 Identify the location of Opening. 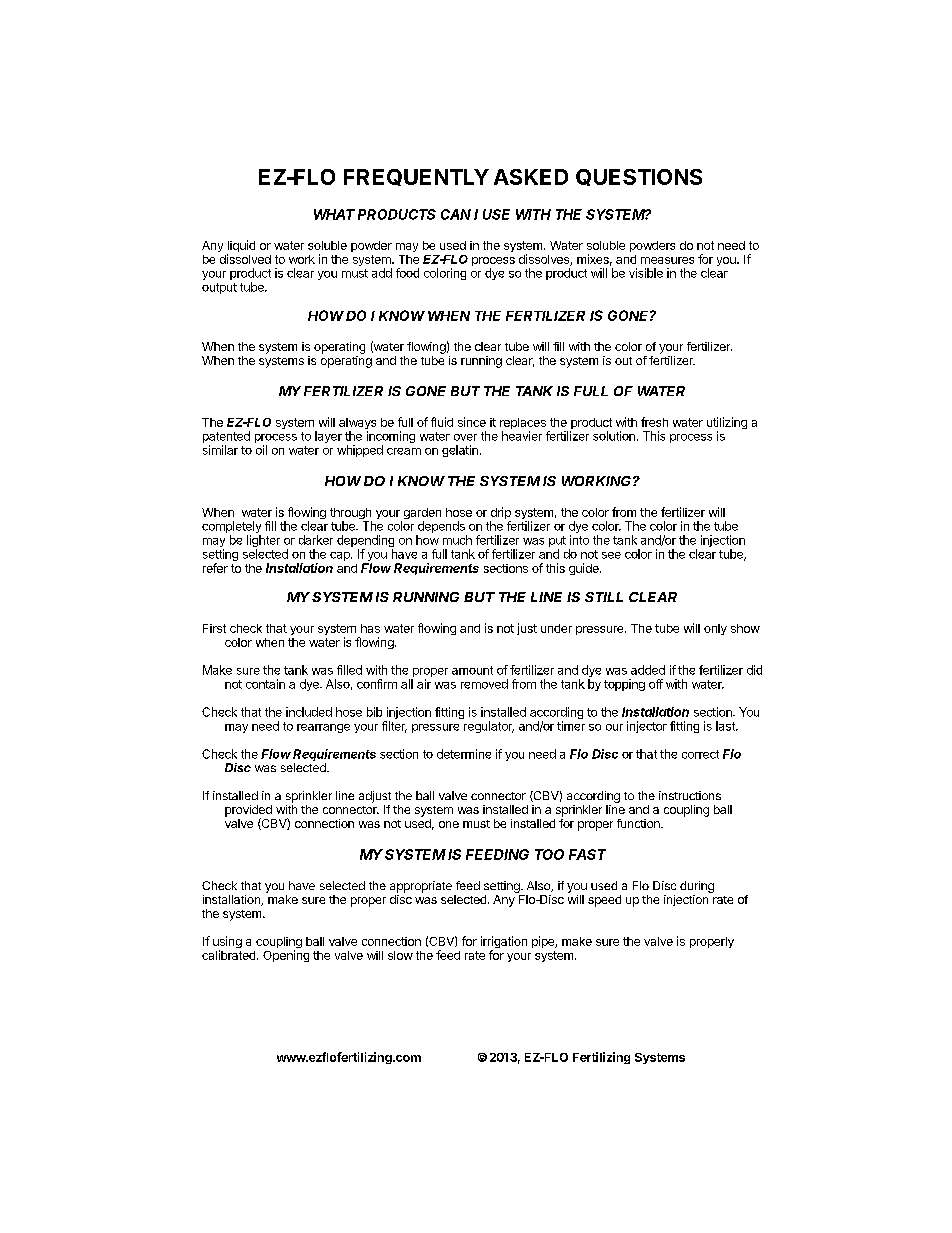
(286, 956).
